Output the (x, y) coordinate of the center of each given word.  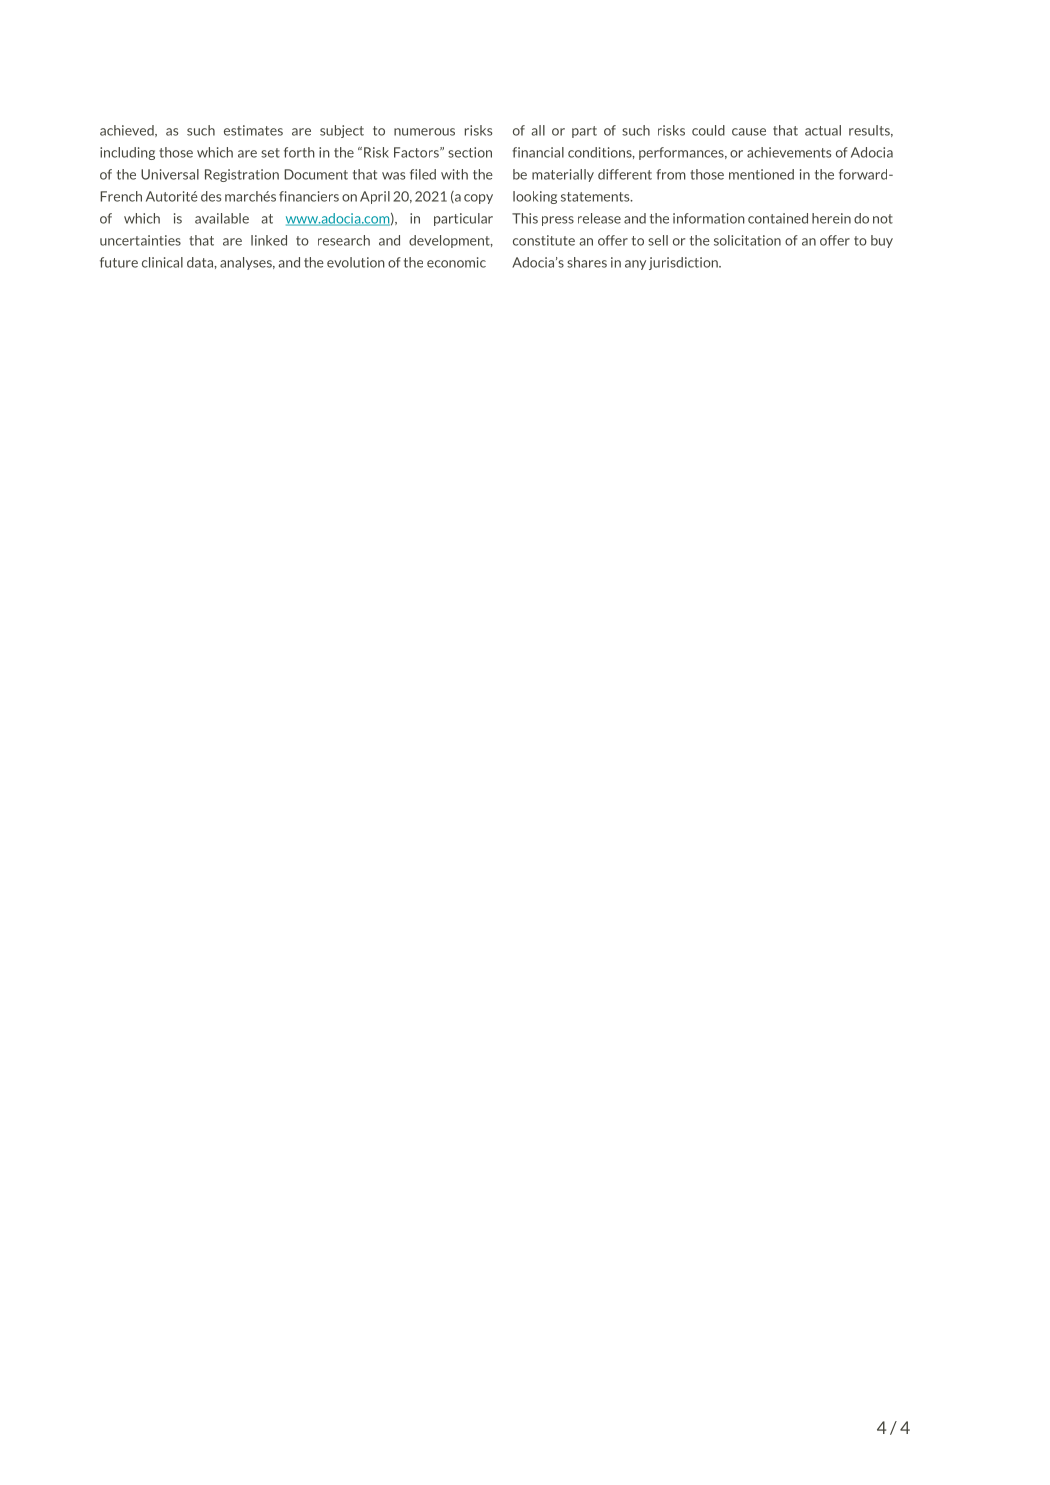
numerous (424, 132)
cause (749, 132)
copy (478, 199)
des (211, 196)
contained (778, 218)
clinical (162, 262)
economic (456, 262)
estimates (253, 130)
